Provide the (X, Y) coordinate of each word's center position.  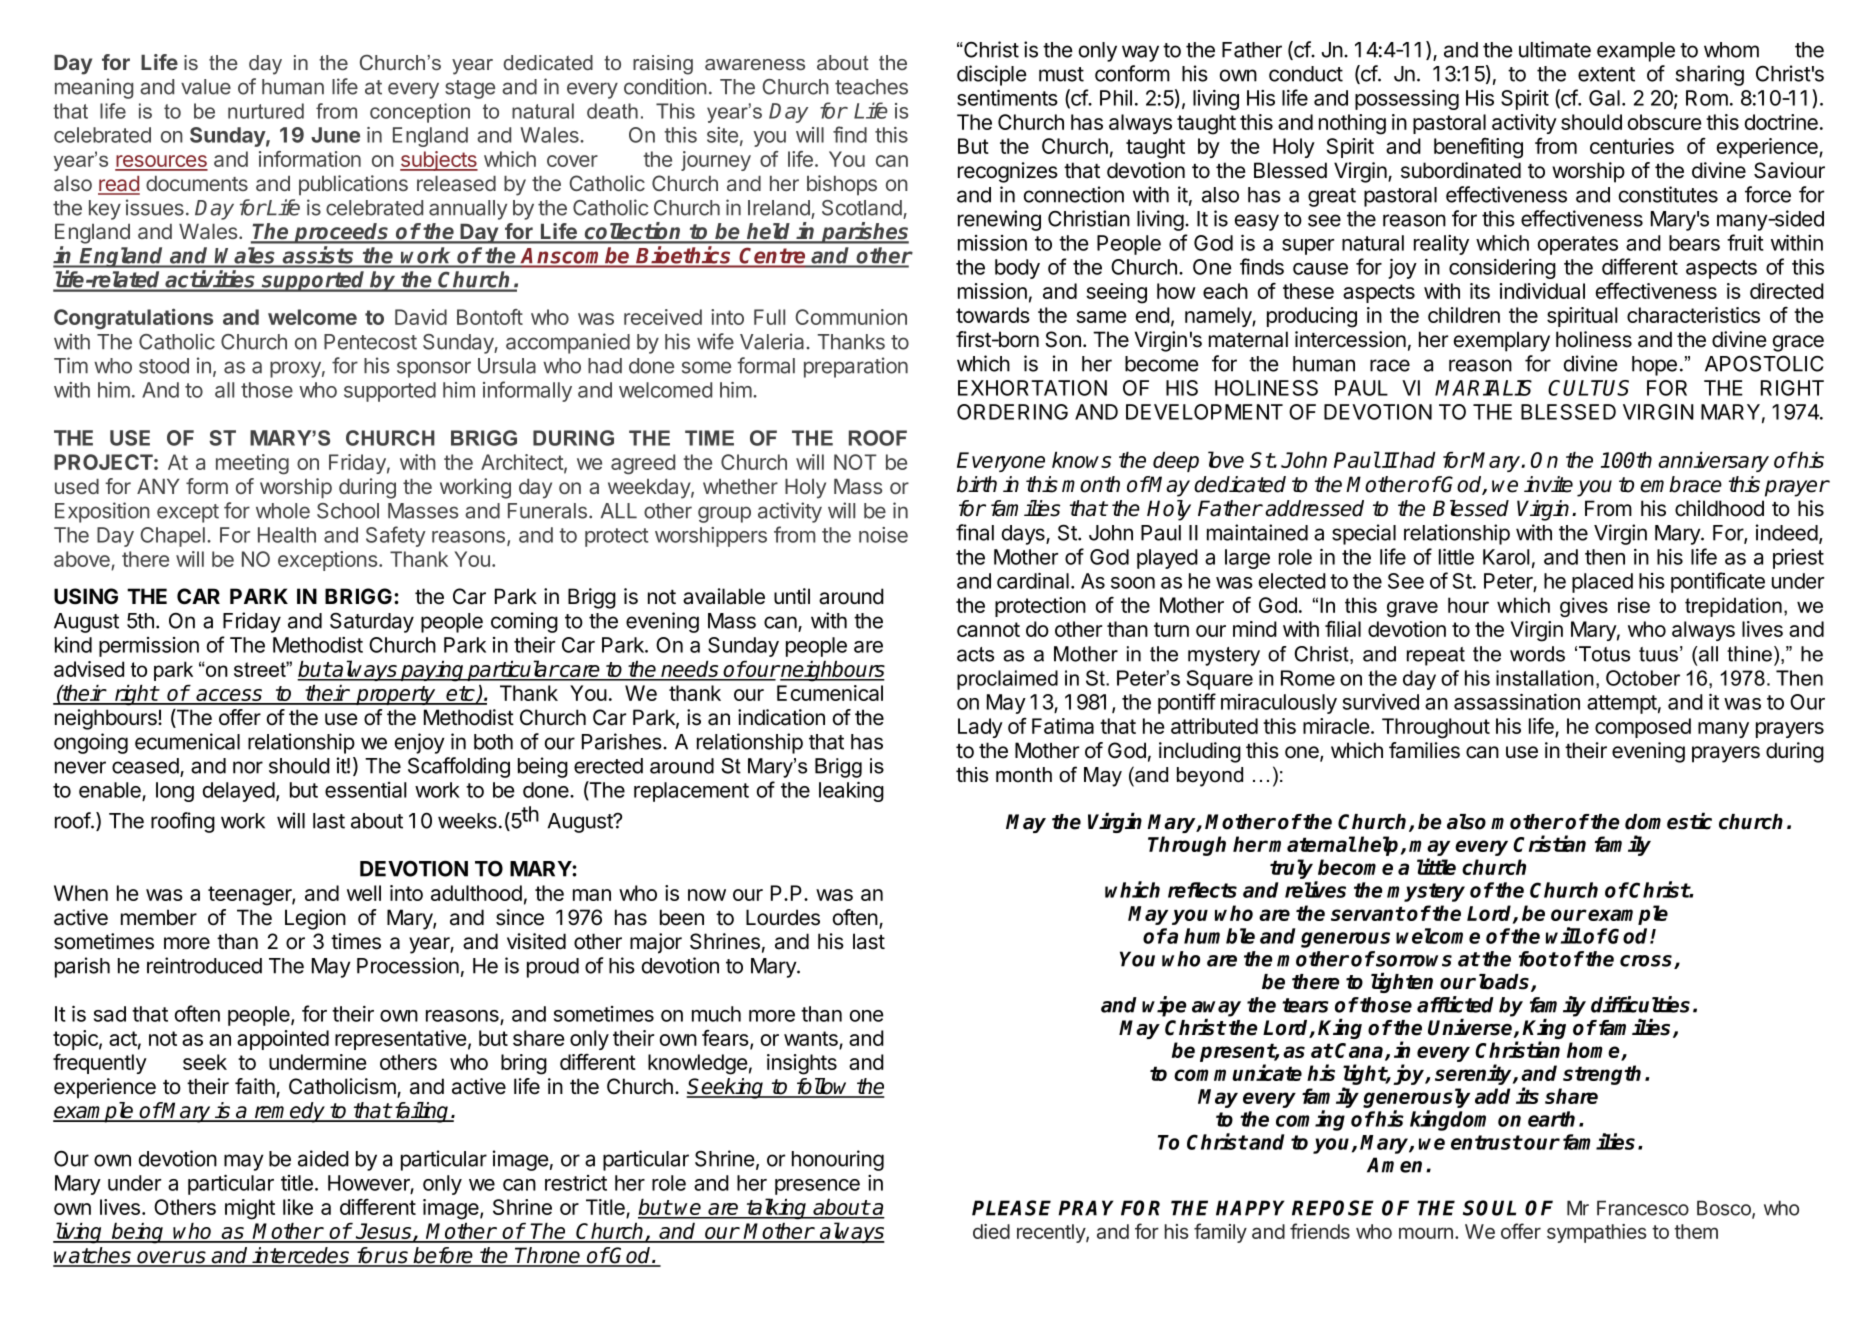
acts (975, 654)
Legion (315, 919)
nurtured (266, 111)
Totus (1604, 654)
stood (164, 366)
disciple (992, 75)
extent (1606, 74)
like (298, 1207)
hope (1654, 366)
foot (1538, 959)
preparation (856, 367)
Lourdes (783, 917)
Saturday (372, 623)
